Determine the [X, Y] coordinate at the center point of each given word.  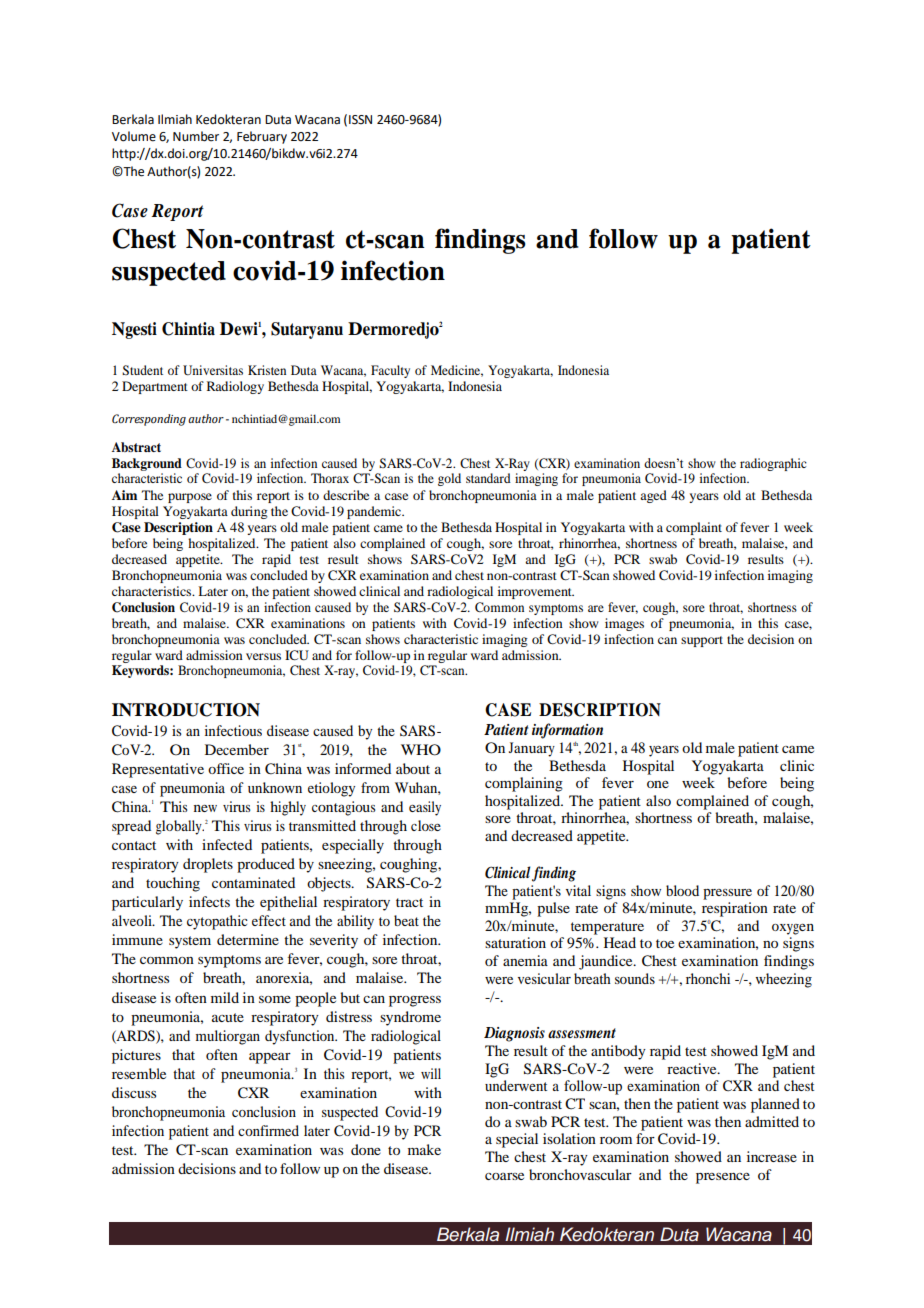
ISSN [360, 120]
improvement [536, 592]
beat [406, 920]
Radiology [235, 387]
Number [196, 136]
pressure [727, 894]
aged [653, 496]
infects [209, 901]
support [702, 641]
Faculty [390, 371]
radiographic [773, 464]
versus [263, 656]
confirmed [268, 1130]
